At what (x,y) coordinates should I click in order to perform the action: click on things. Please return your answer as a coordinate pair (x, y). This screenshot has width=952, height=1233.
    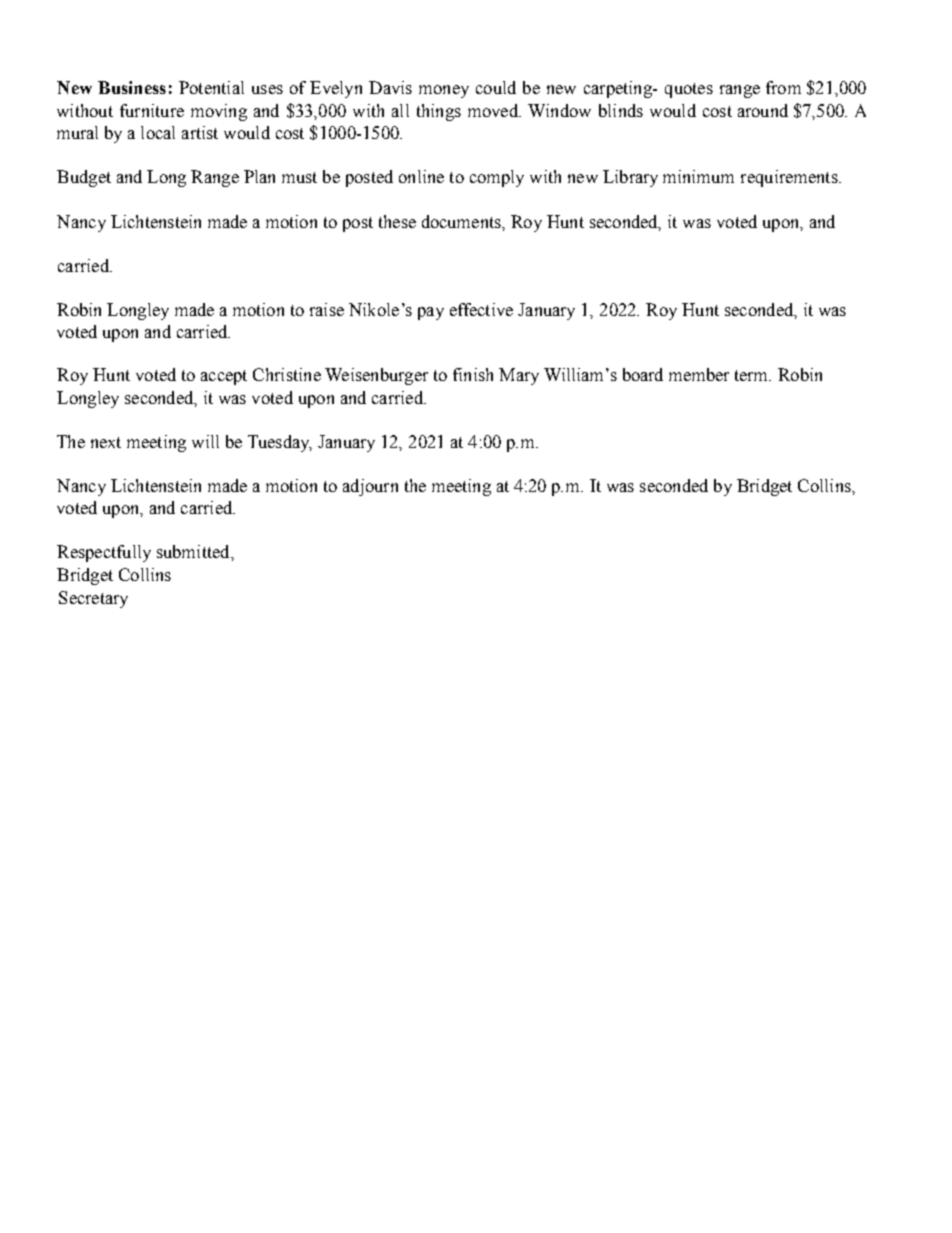
    Looking at the image, I should click on (439, 112).
